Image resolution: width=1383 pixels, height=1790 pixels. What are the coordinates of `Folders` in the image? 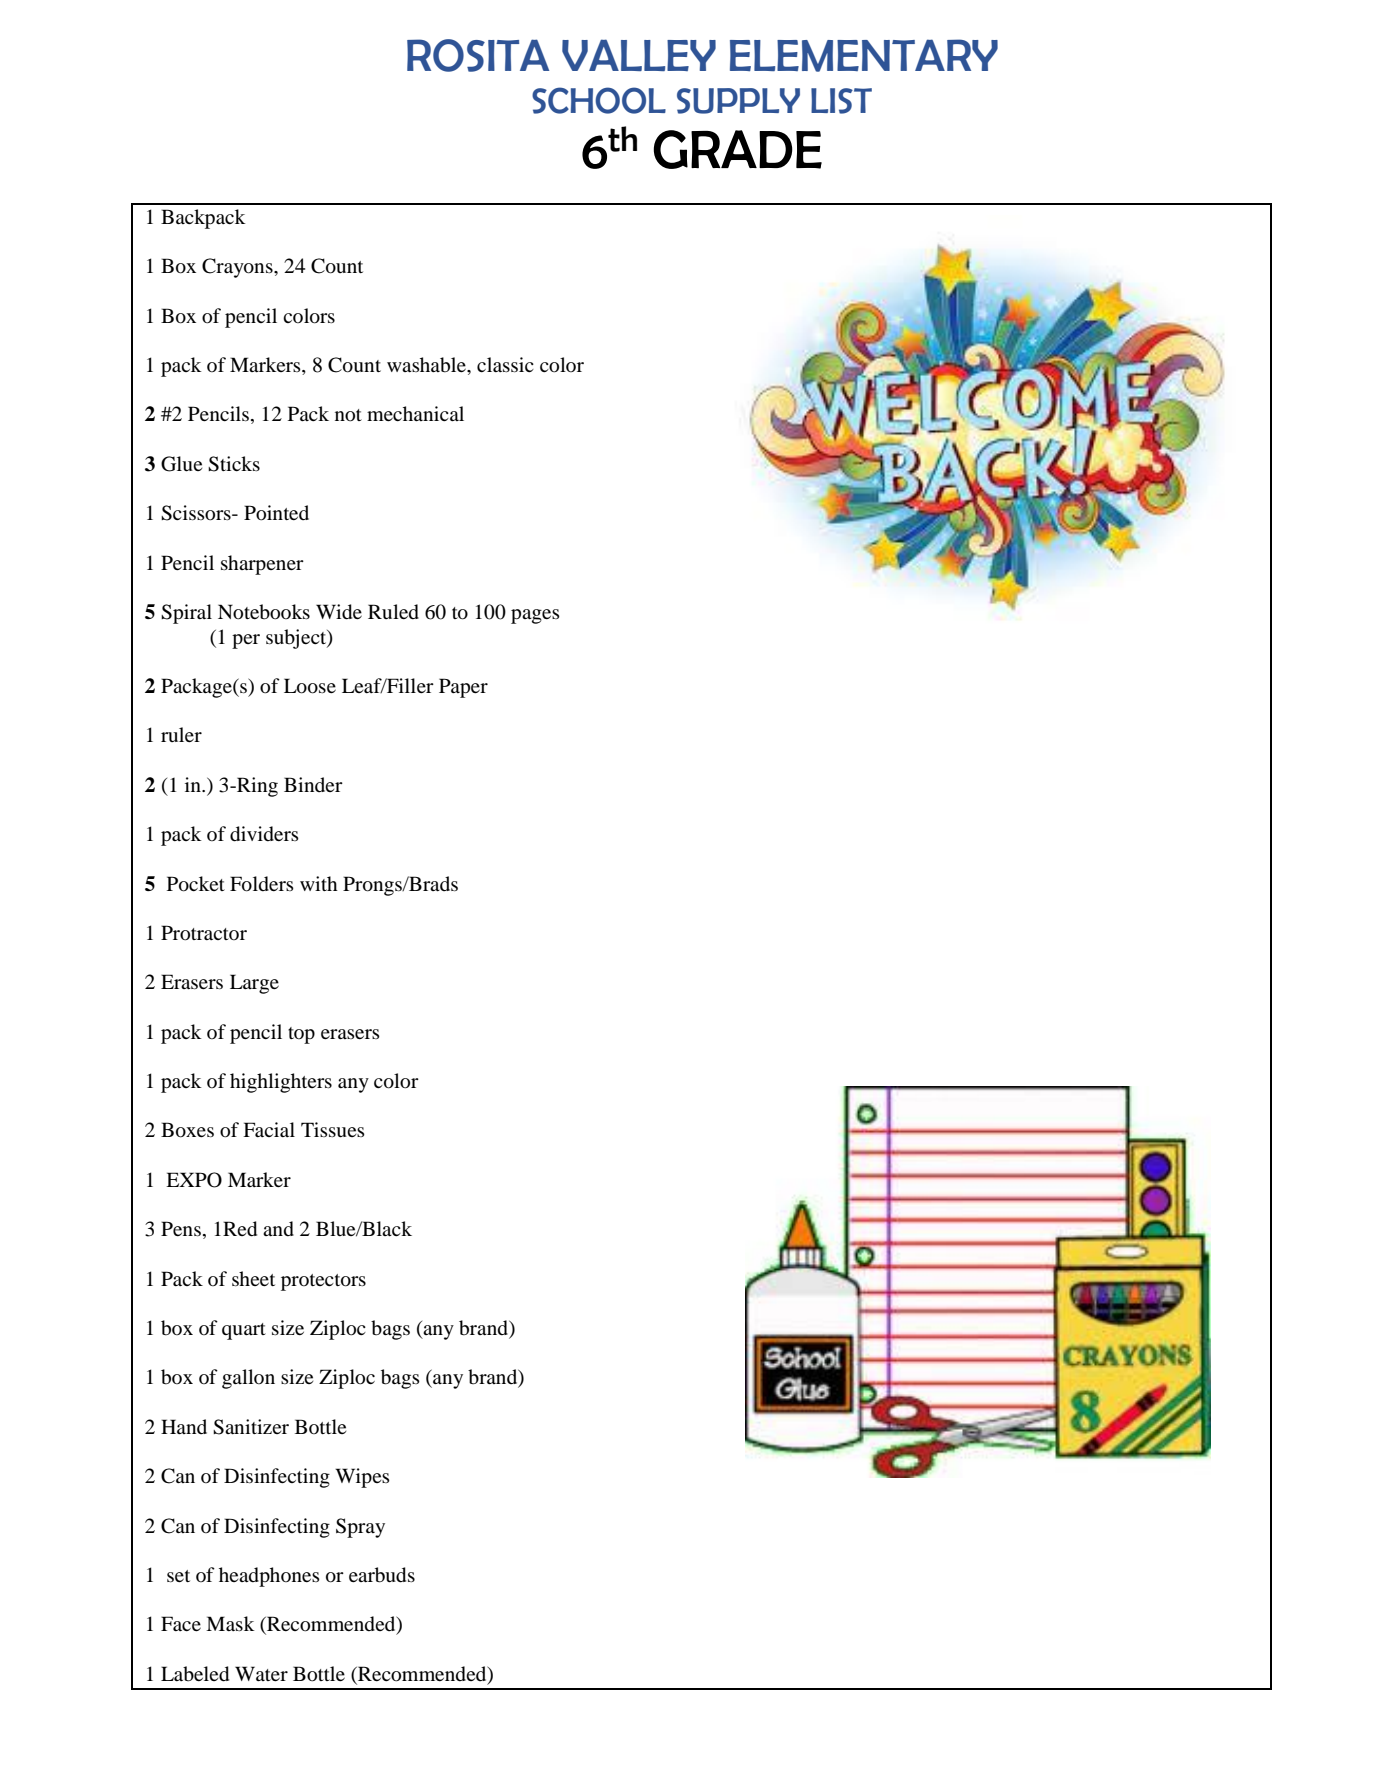 It's located at (262, 884).
